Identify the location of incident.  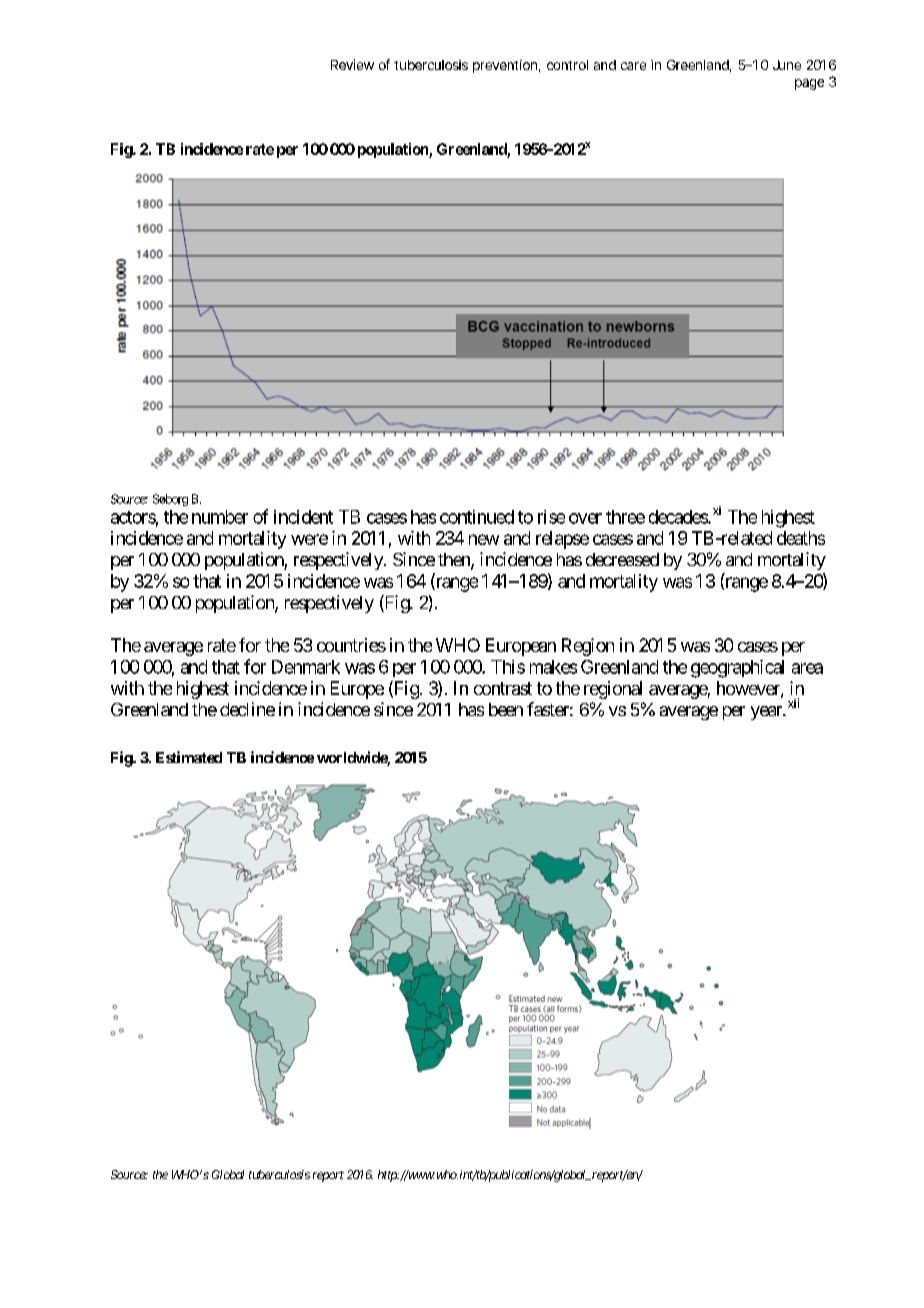
(303, 517).
